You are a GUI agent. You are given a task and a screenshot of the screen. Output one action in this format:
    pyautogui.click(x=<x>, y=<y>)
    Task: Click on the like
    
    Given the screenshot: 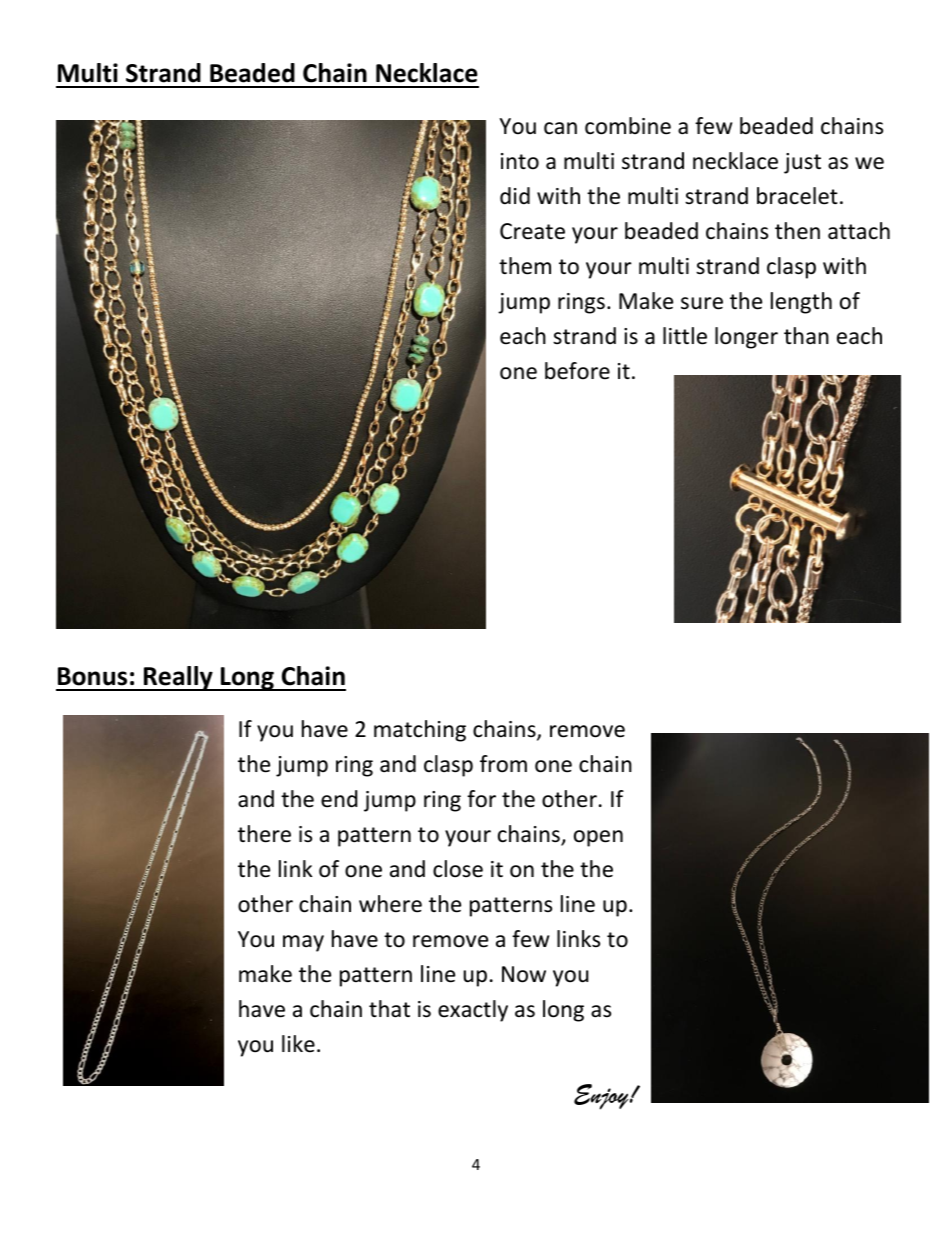 What is the action you would take?
    pyautogui.click(x=298, y=1044)
